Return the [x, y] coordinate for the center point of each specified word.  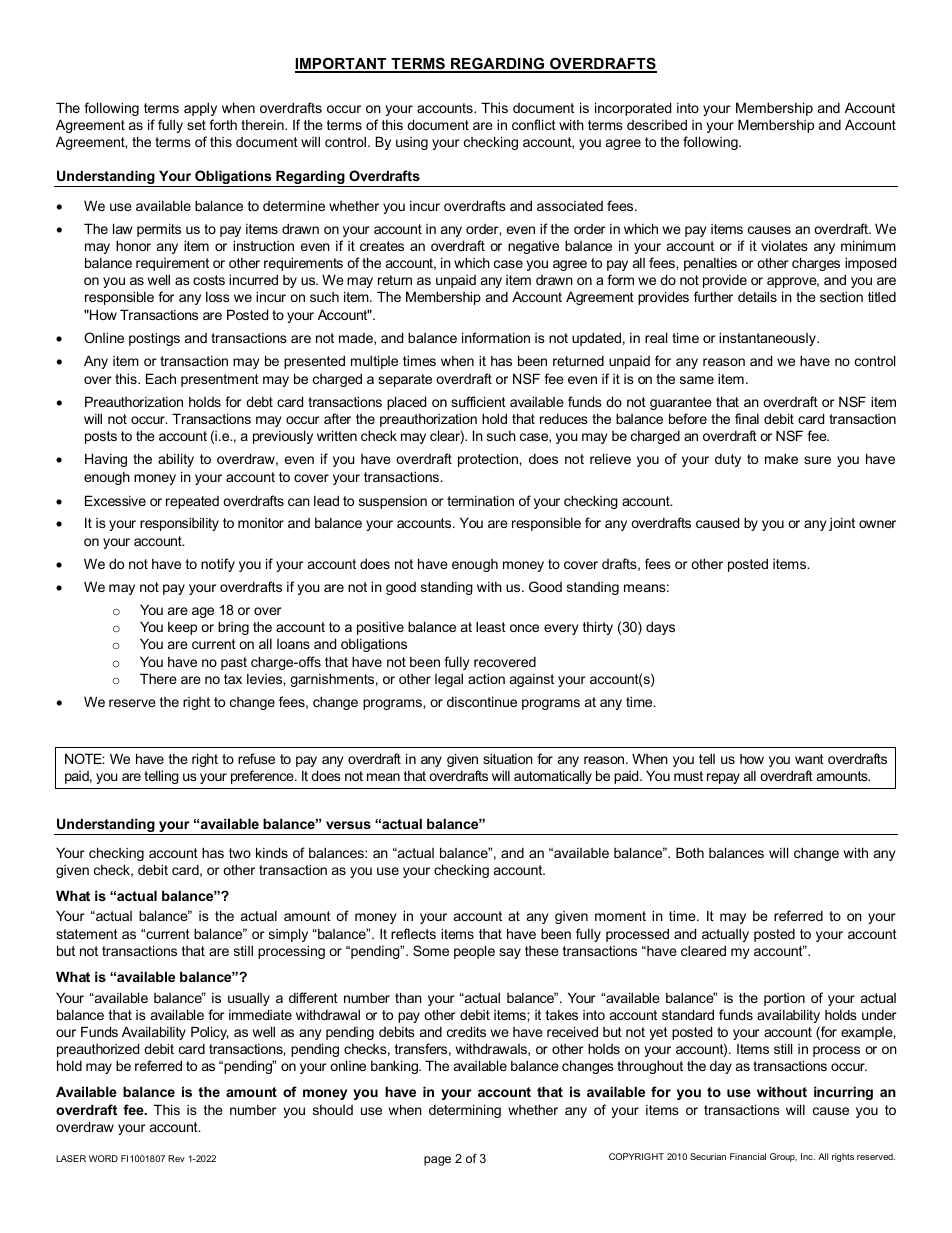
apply [200, 109]
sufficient [478, 401]
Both [690, 852]
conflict [534, 124]
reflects [413, 933]
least [491, 626]
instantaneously [768, 339]
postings [154, 339]
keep [182, 628]
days [660, 628]
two [240, 853]
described [657, 124]
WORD [103, 1158]
